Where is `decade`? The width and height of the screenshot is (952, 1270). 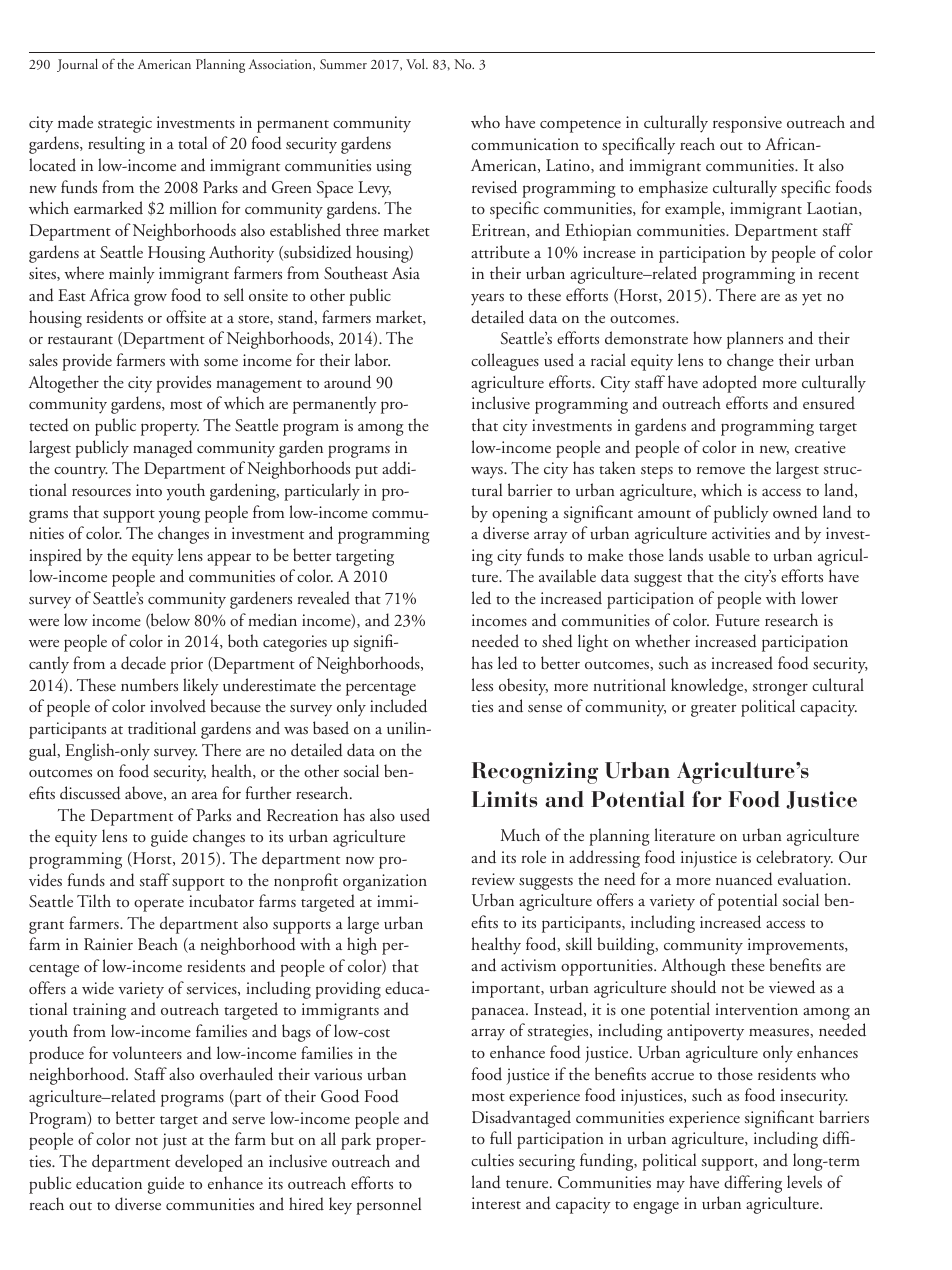 decade is located at coordinates (143, 663).
